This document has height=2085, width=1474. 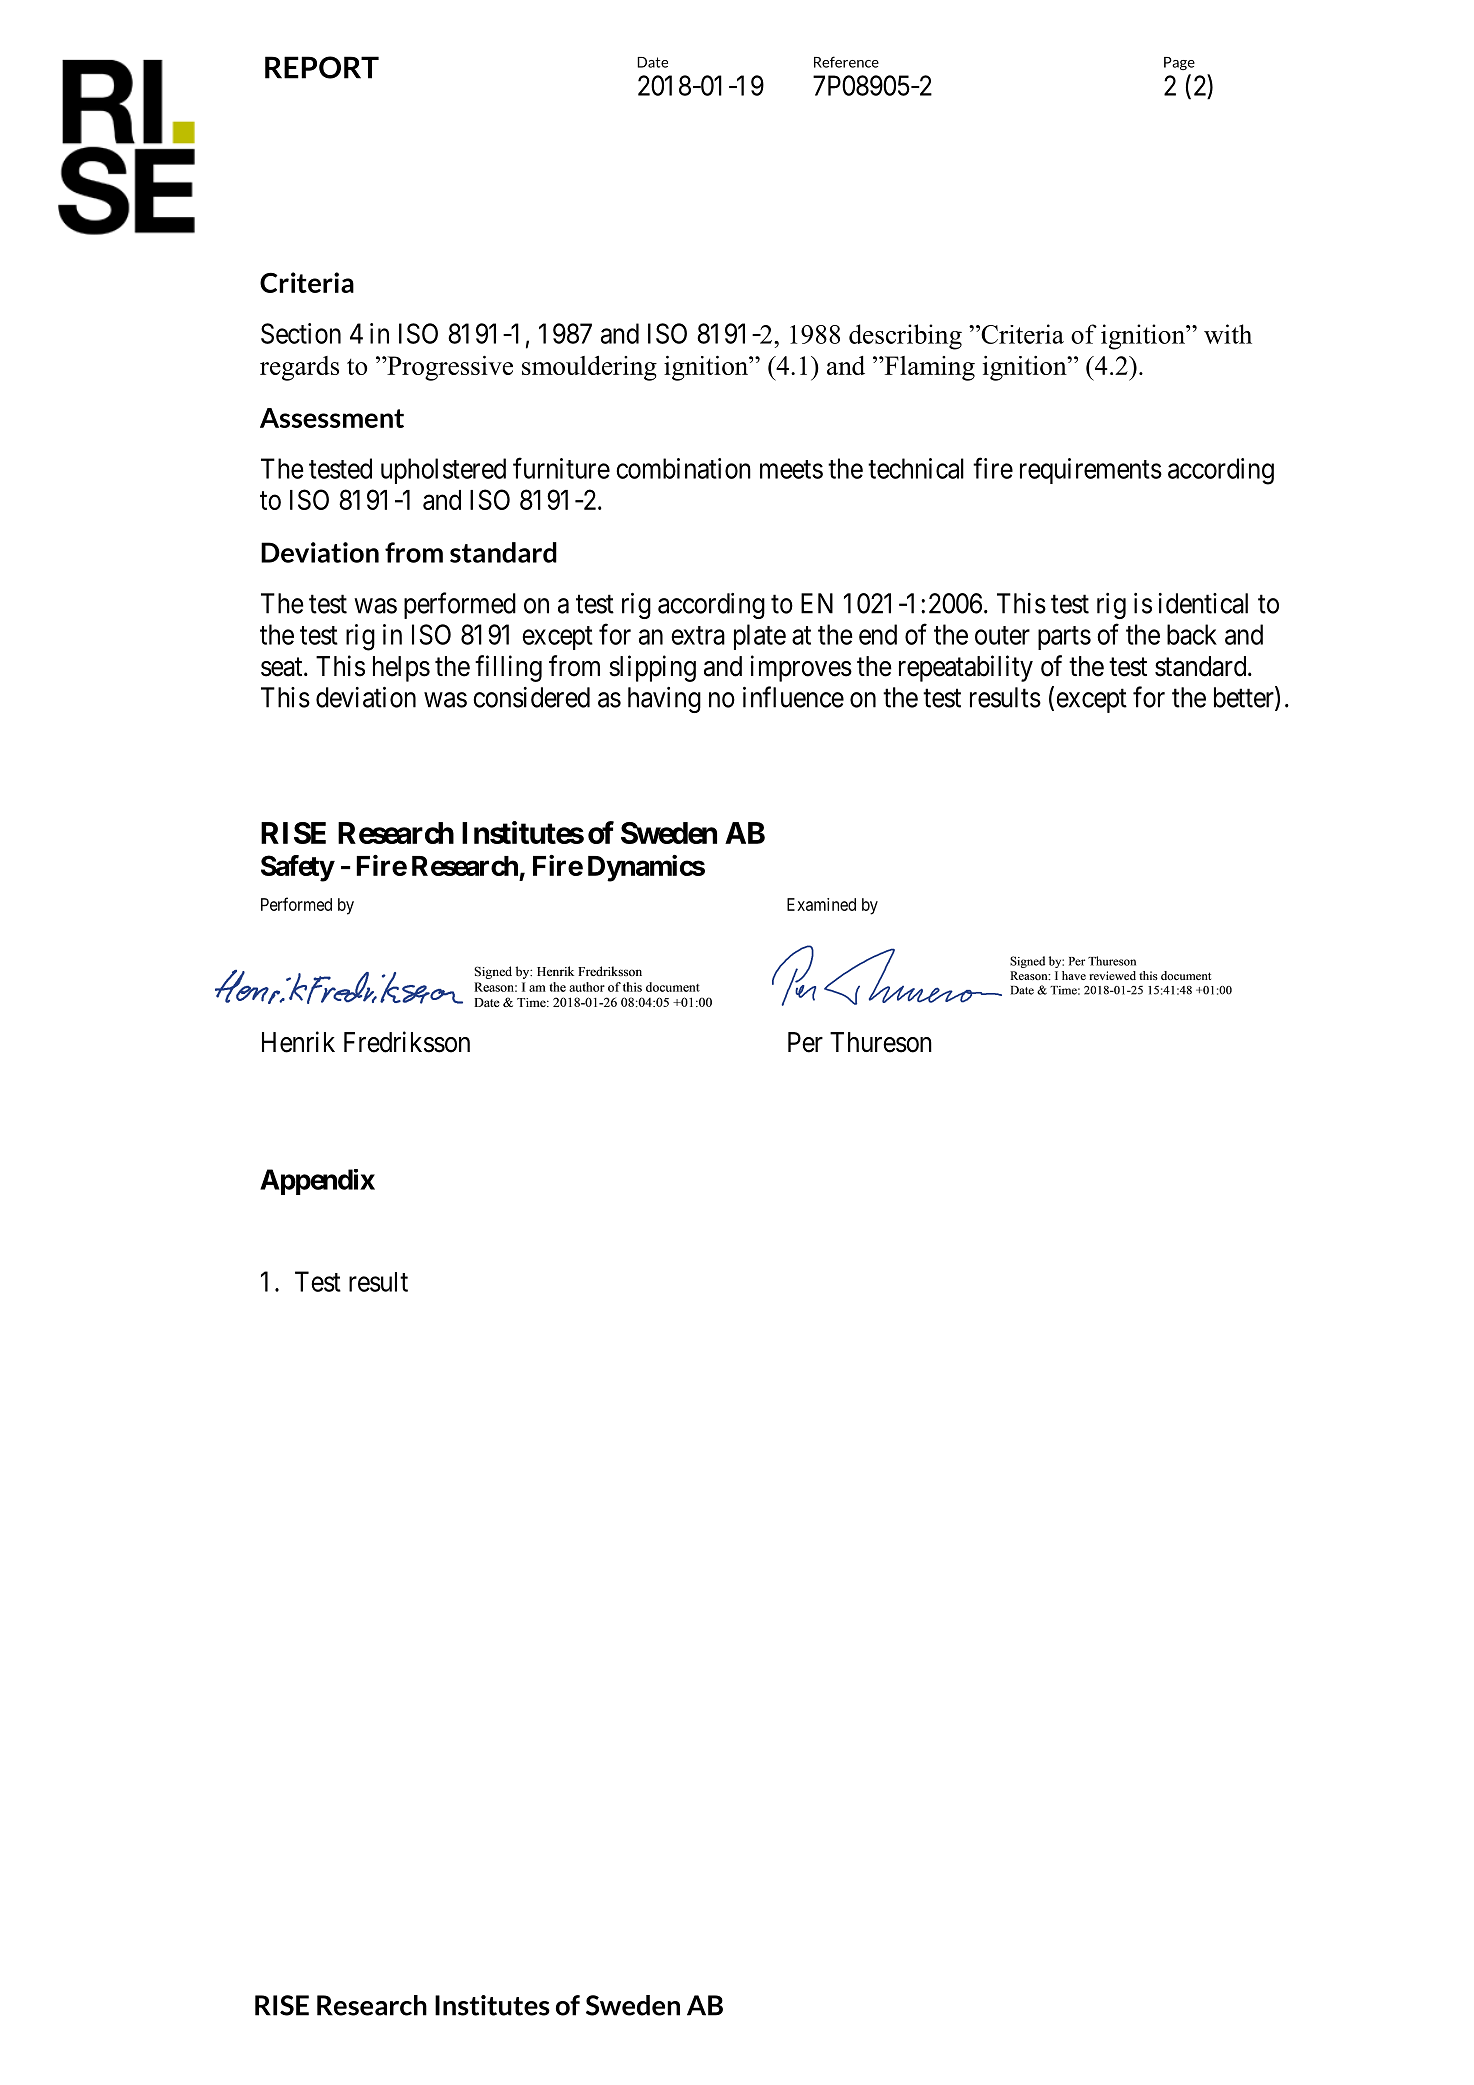 What do you see at coordinates (443, 471) in the document?
I see `upholstered` at bounding box center [443, 471].
